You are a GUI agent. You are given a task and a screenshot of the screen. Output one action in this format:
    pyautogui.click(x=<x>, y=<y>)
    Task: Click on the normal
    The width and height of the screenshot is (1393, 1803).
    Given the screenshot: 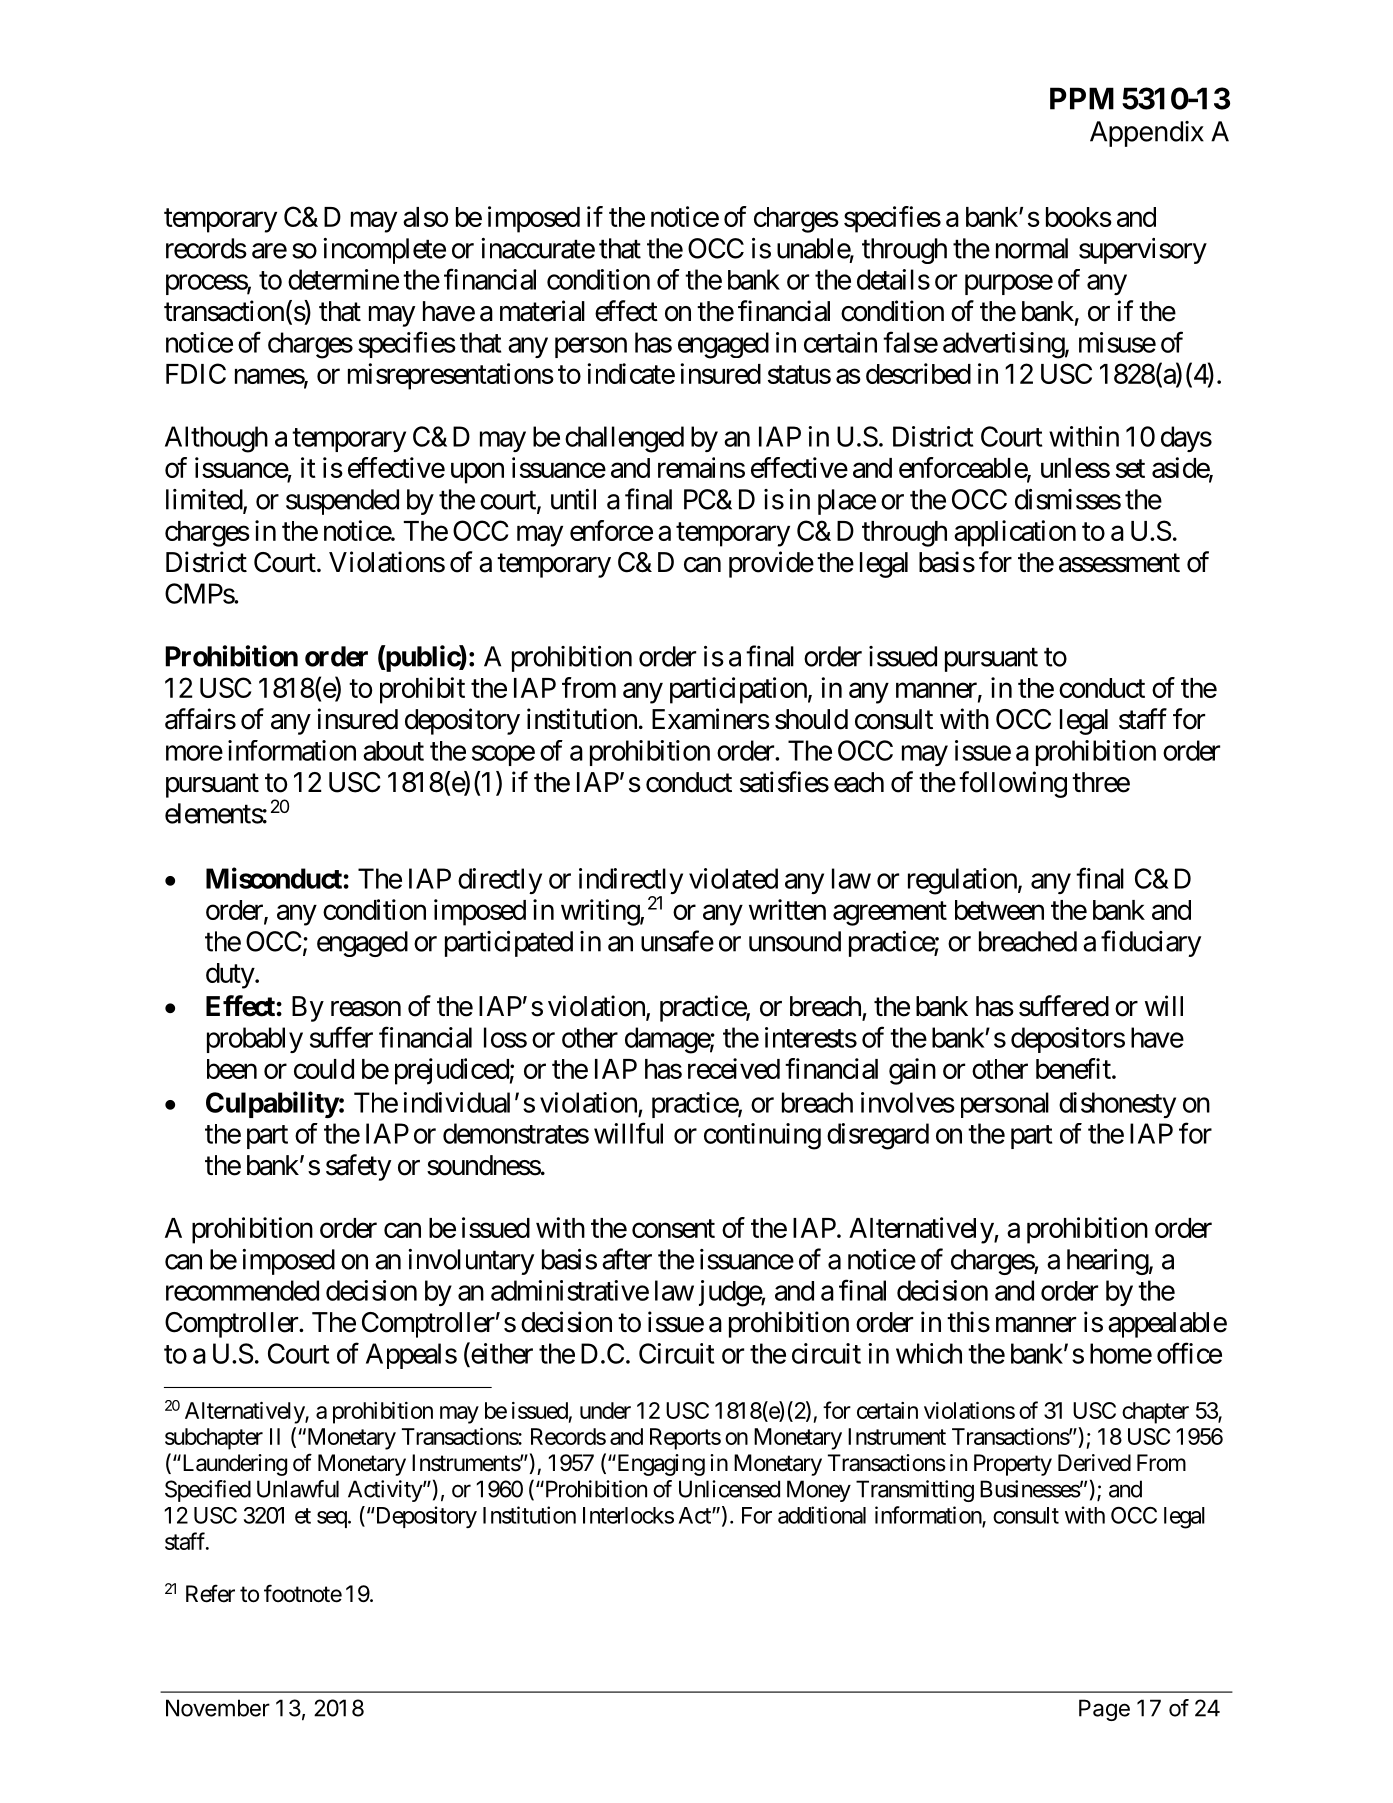 What is the action you would take?
    pyautogui.click(x=1032, y=248)
